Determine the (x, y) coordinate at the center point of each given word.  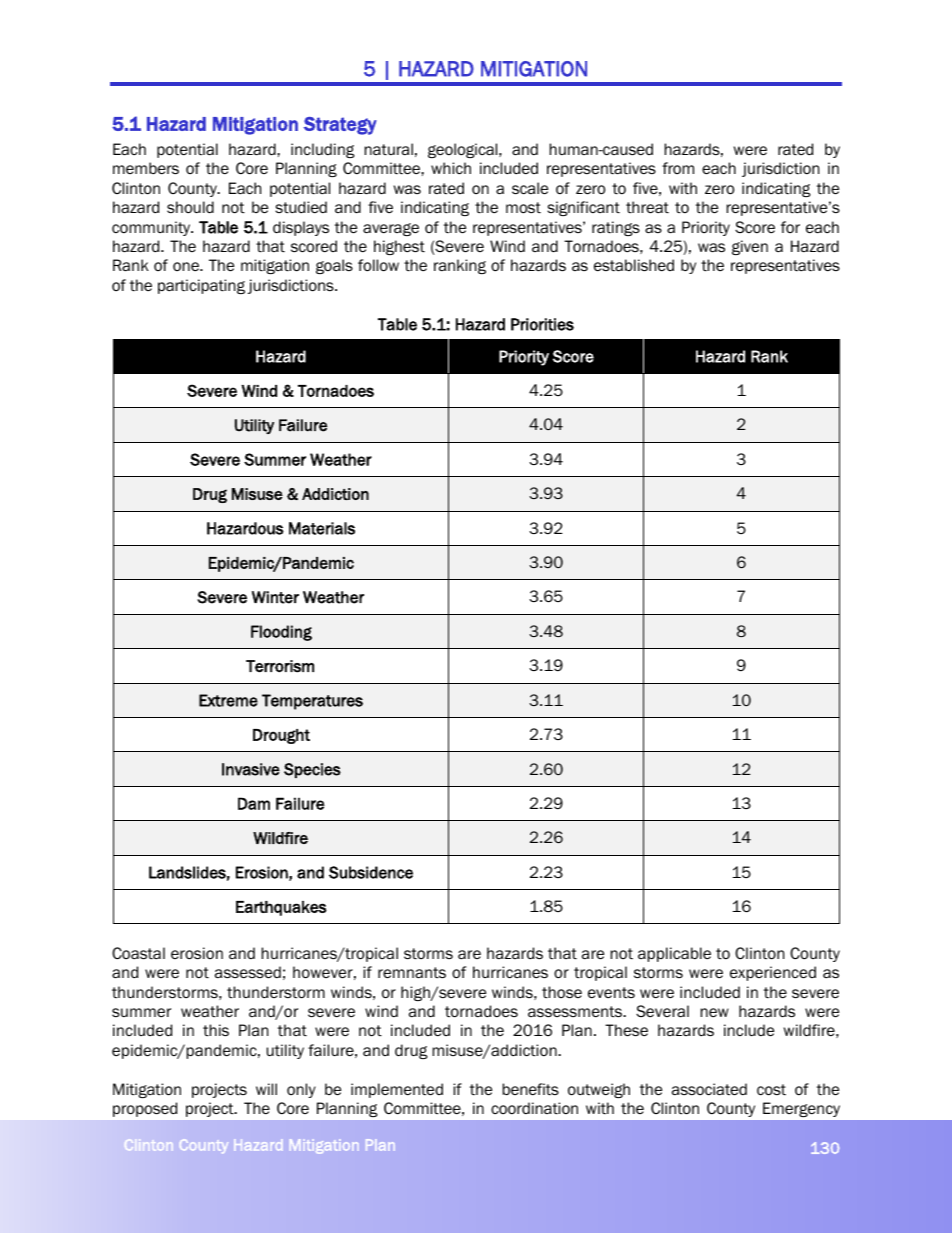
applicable (674, 954)
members (146, 168)
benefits (530, 1089)
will (266, 1089)
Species (312, 770)
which (451, 168)
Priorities (542, 324)
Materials (322, 528)
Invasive (251, 769)
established (634, 265)
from (678, 168)
